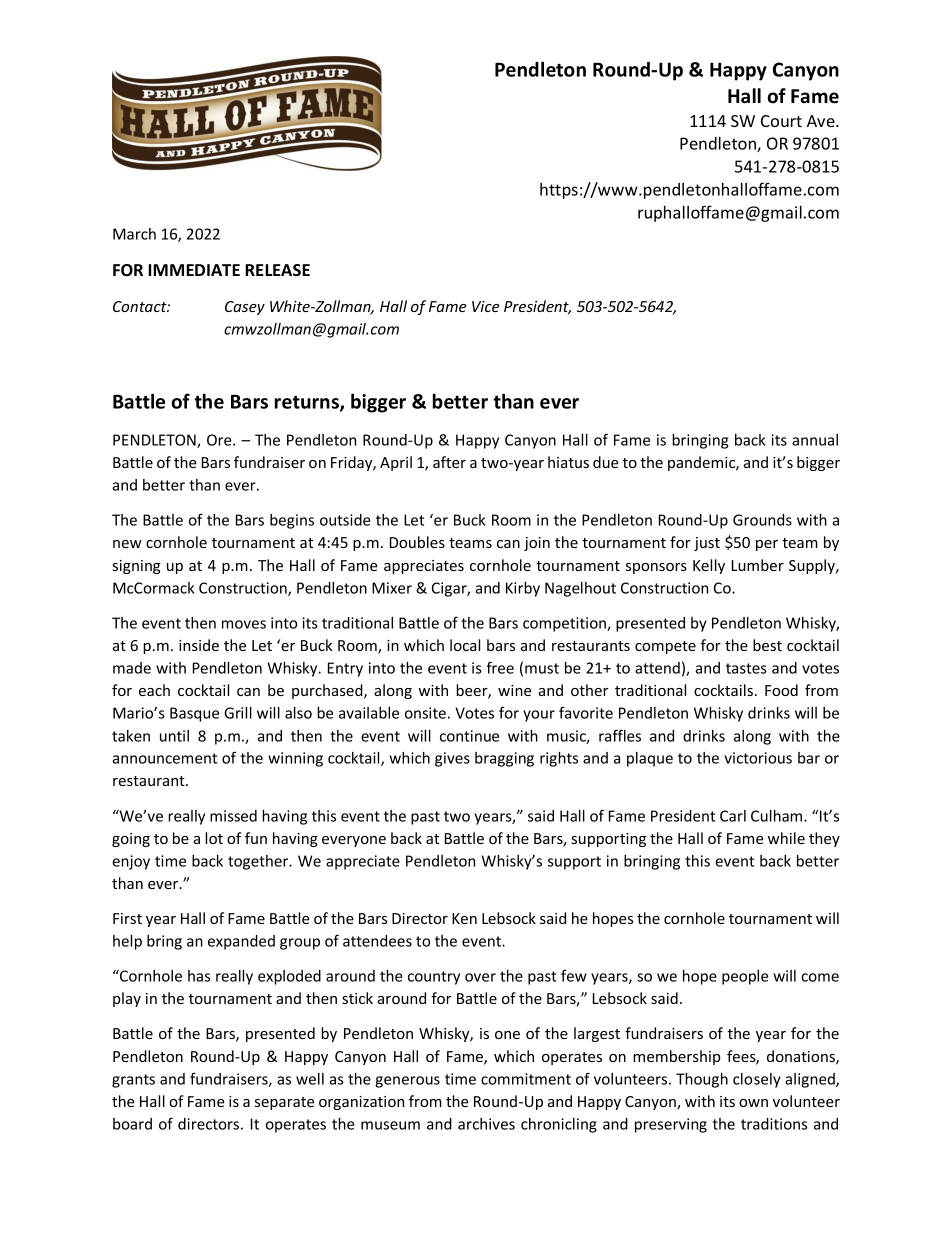 The image size is (952, 1233). Describe the element at coordinates (194, 714) in the image. I see `Basque` at that location.
